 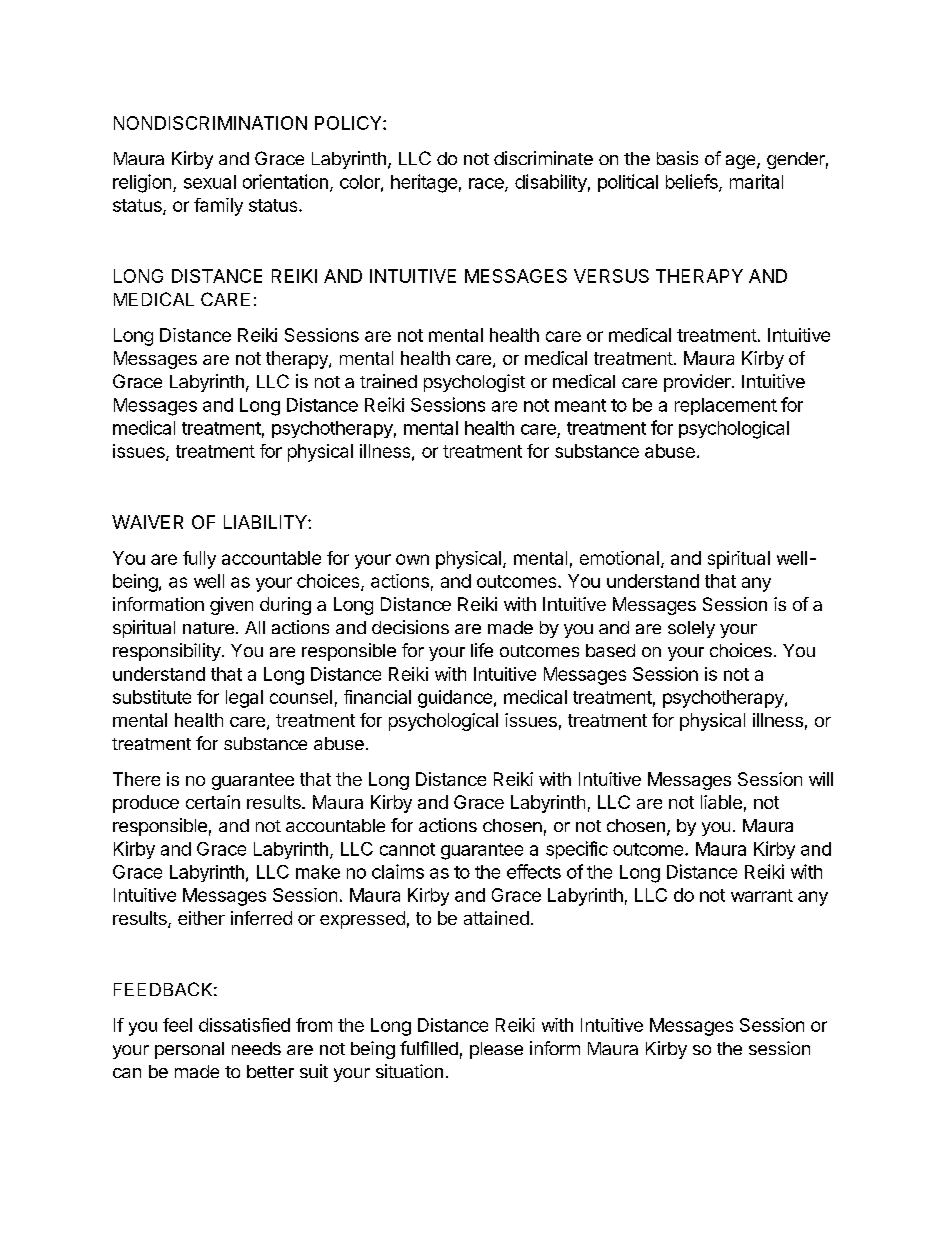 What do you see at coordinates (218, 207) in the screenshot?
I see `family` at bounding box center [218, 207].
